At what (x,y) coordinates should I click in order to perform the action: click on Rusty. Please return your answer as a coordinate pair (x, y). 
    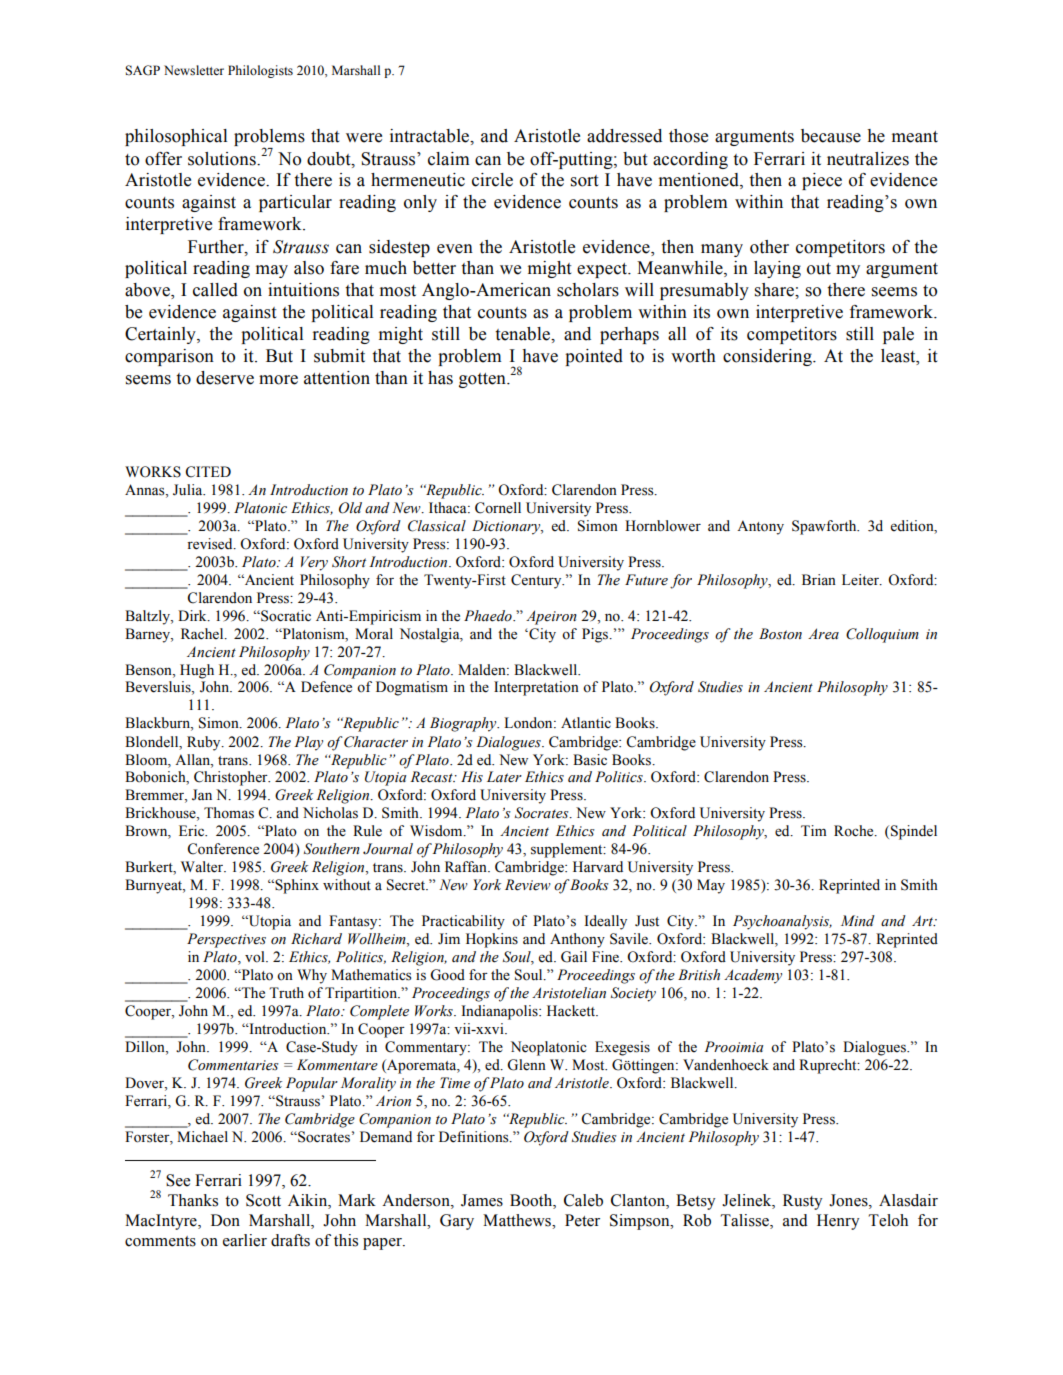
    Looking at the image, I should click on (803, 1202).
